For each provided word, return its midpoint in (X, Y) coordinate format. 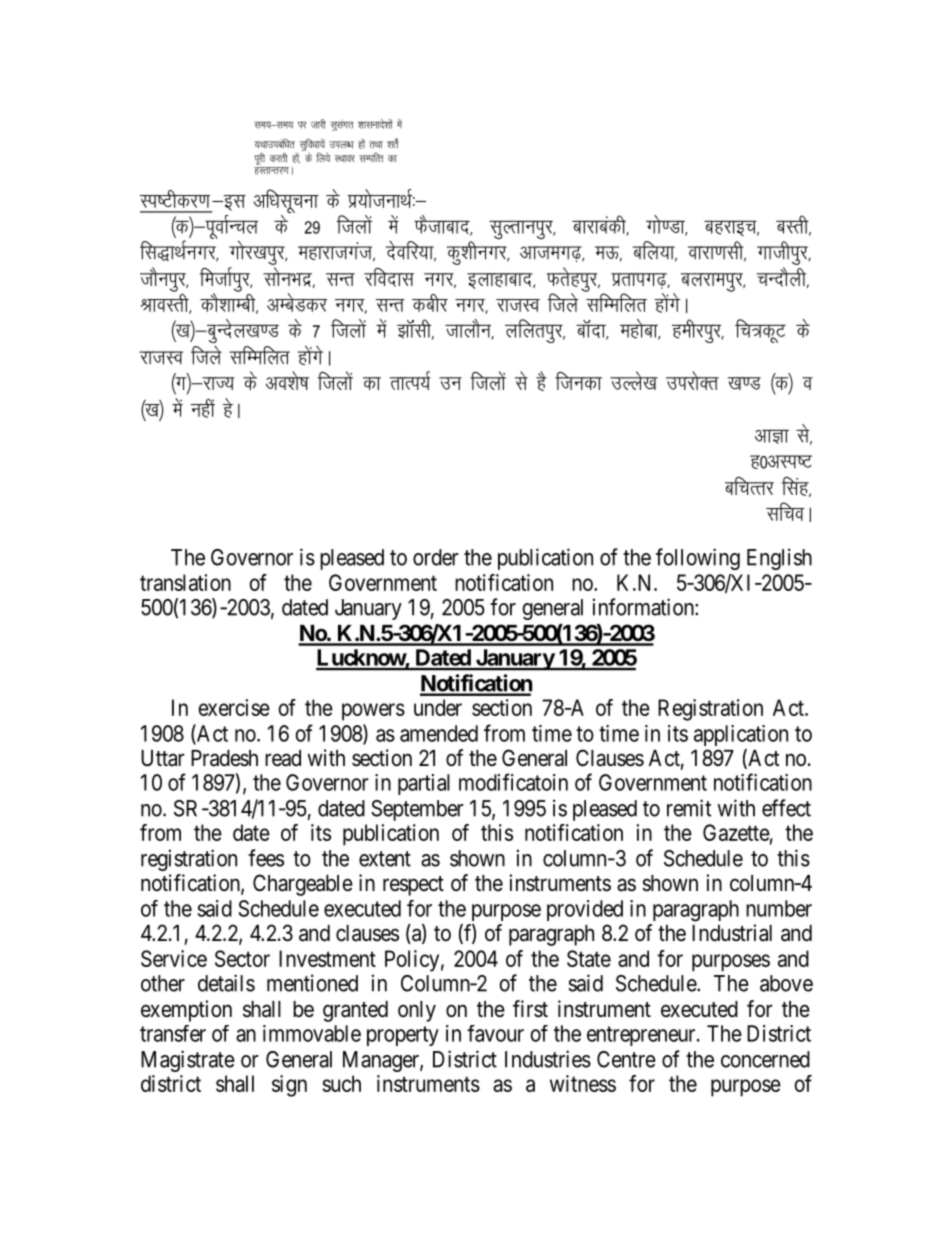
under (438, 707)
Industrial (732, 933)
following (698, 559)
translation (185, 582)
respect (413, 886)
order (436, 557)
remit (689, 808)
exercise (234, 707)
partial (424, 784)
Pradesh (224, 758)
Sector (242, 958)
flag (796, 487)
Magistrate (188, 1061)
